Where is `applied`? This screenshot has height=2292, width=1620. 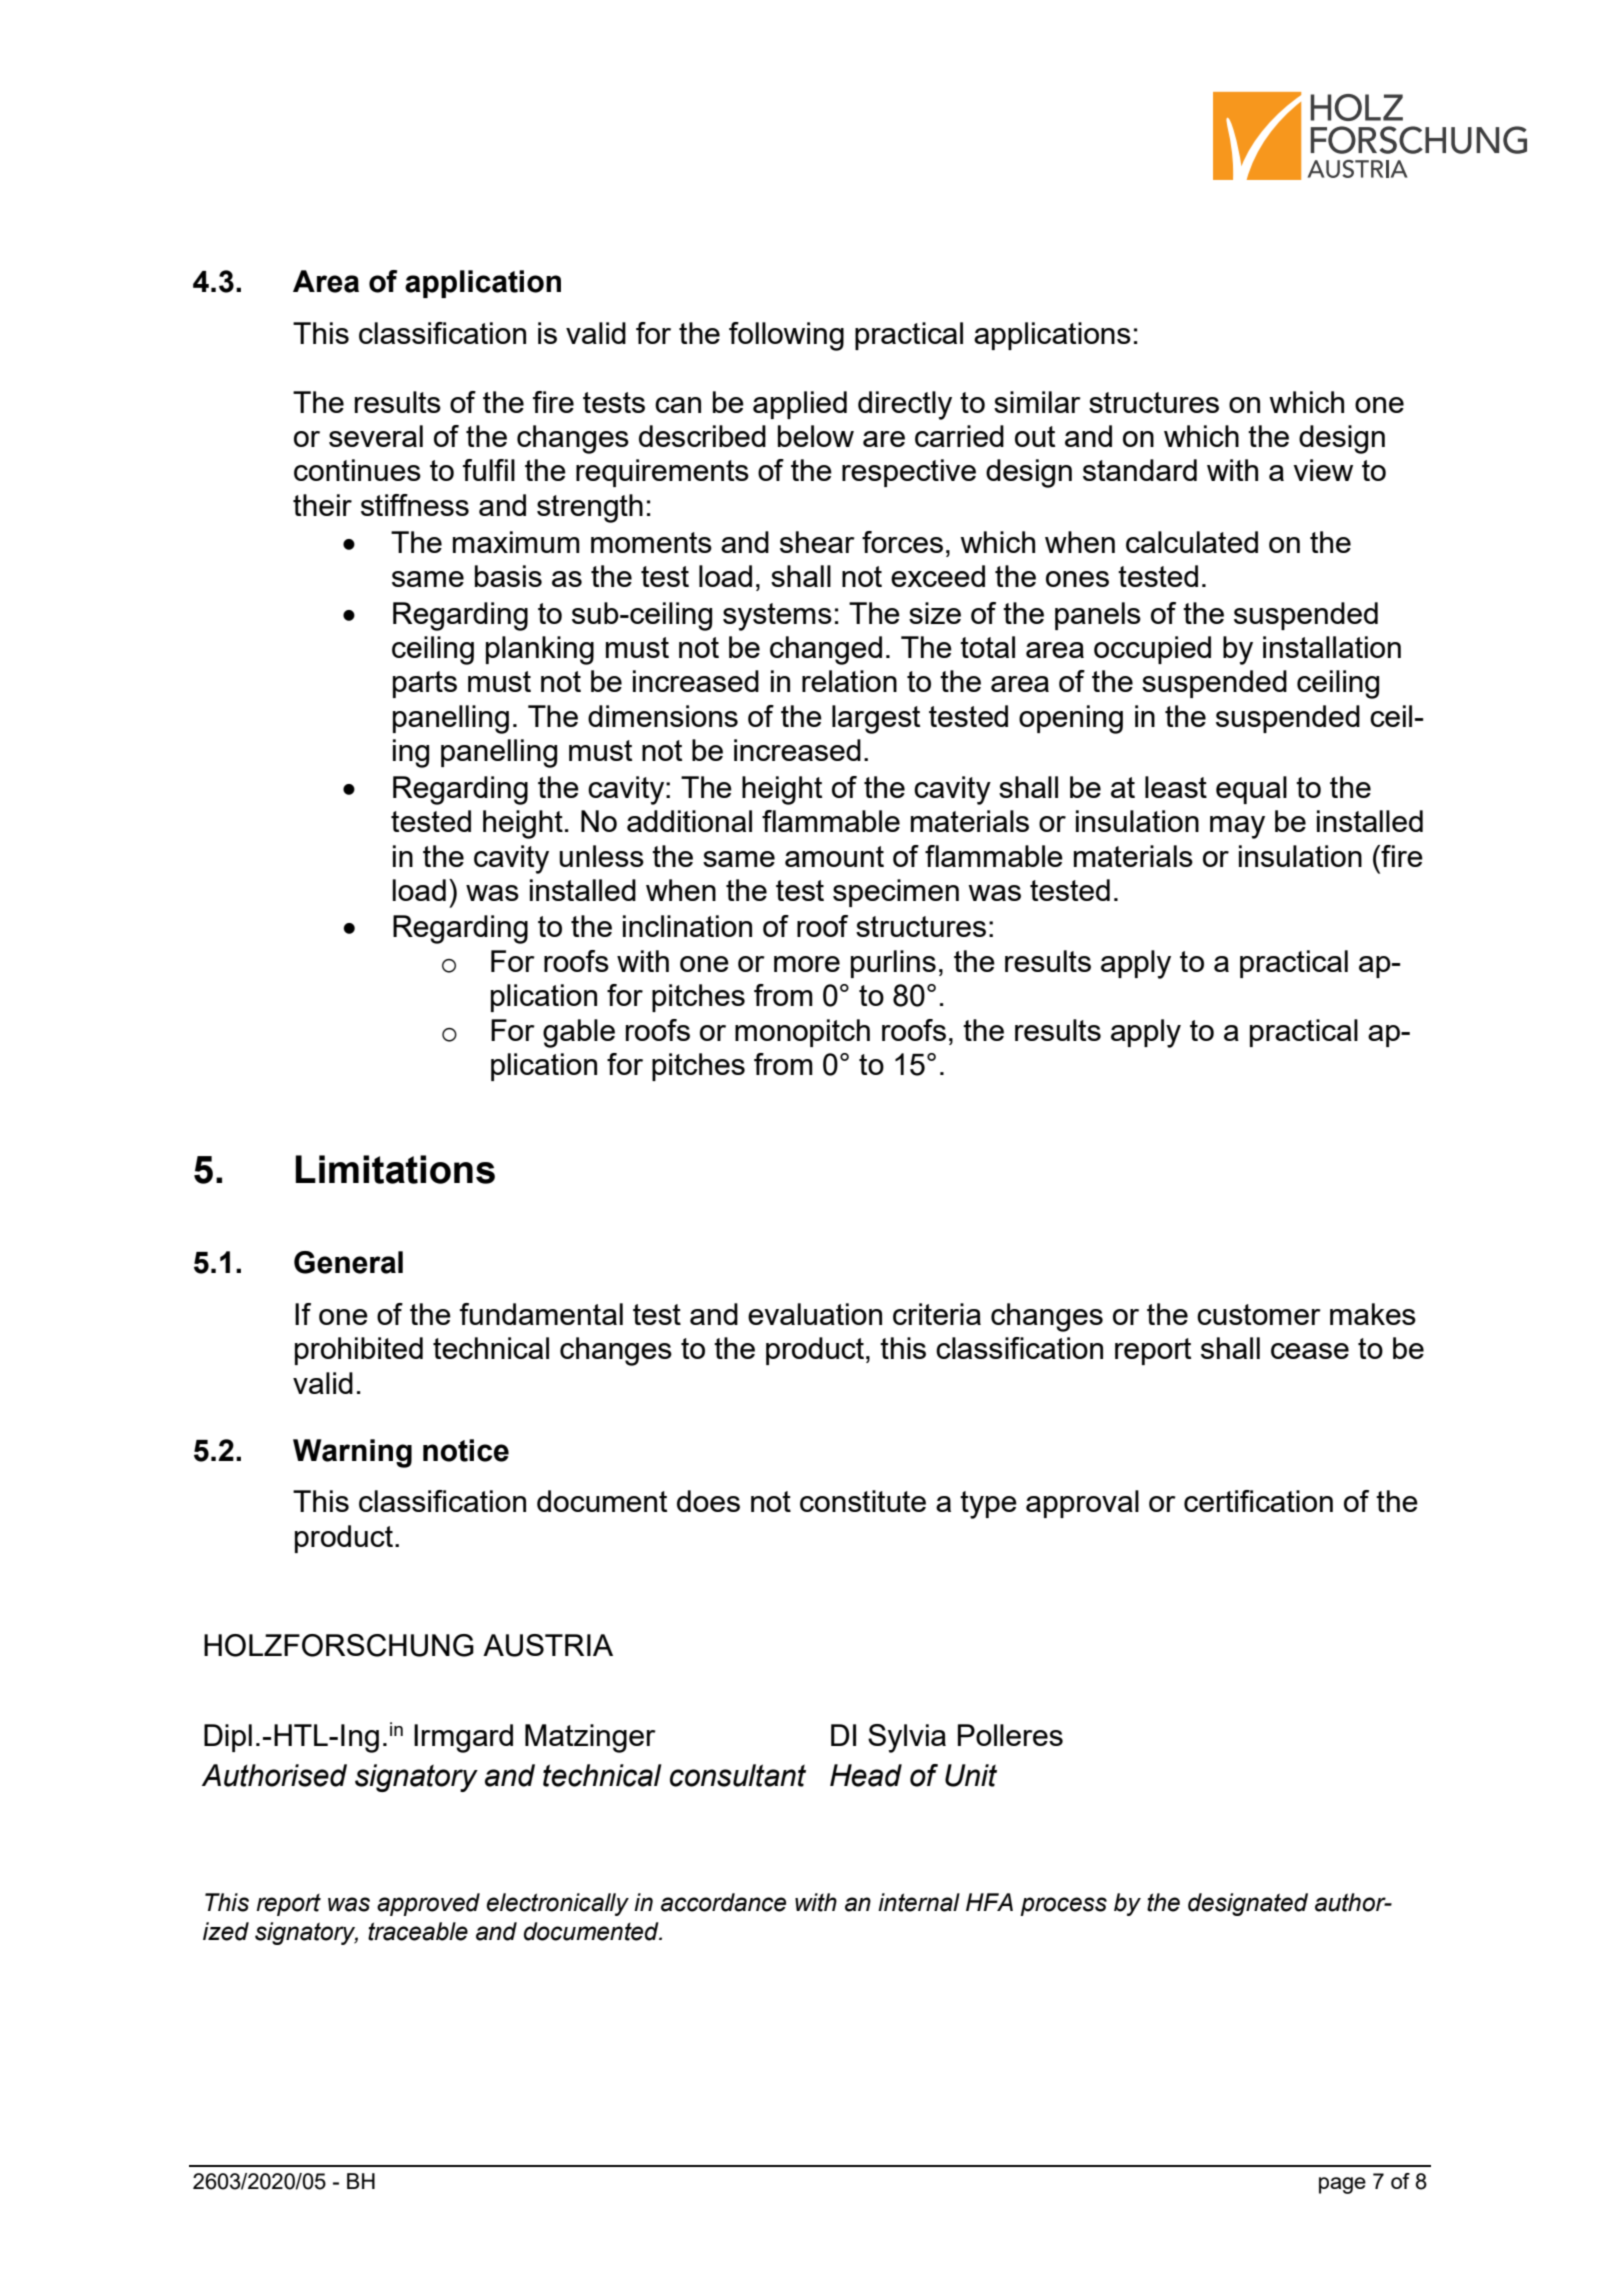
applied is located at coordinates (800, 405).
